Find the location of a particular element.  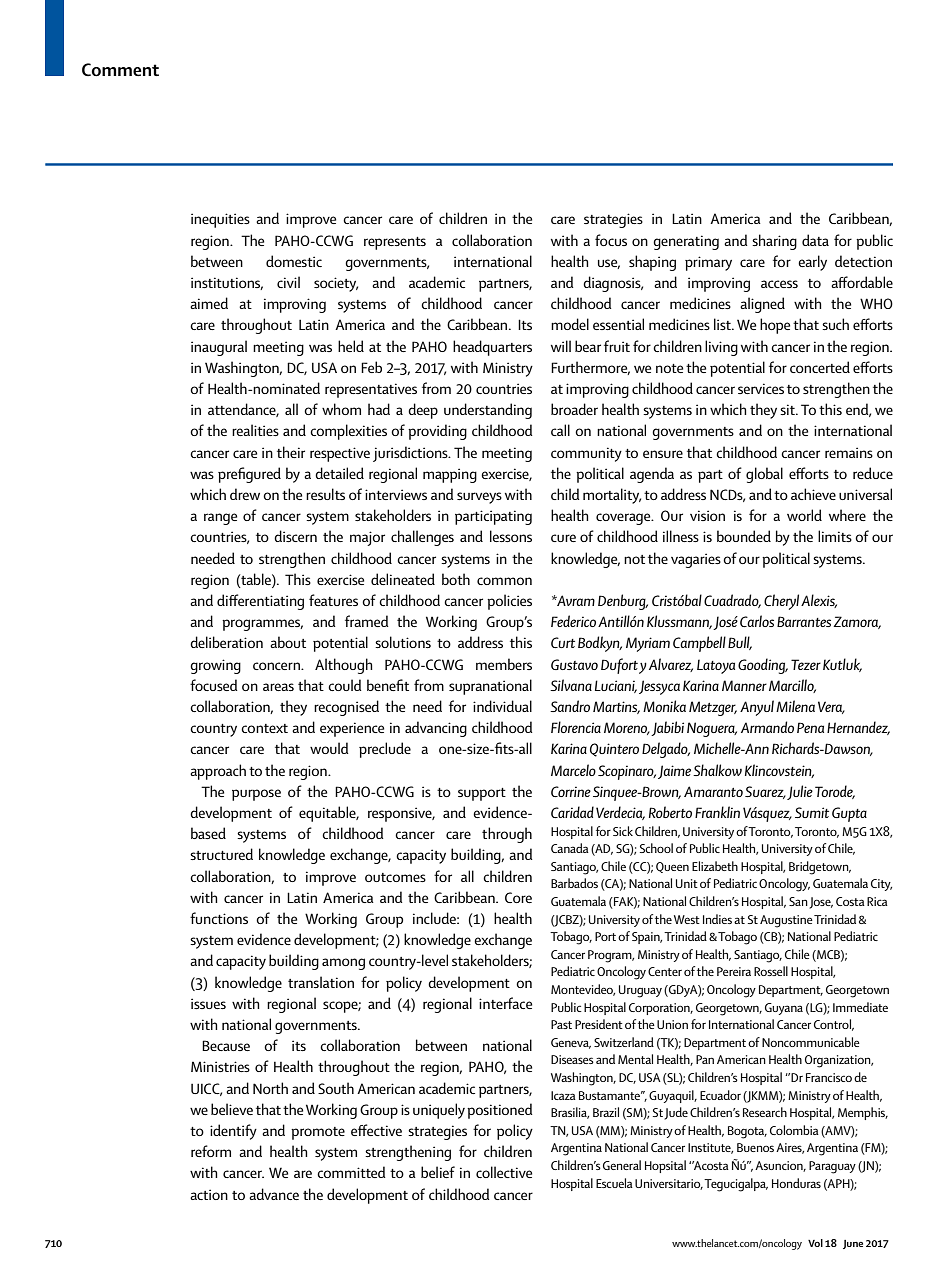

members is located at coordinates (504, 664).
